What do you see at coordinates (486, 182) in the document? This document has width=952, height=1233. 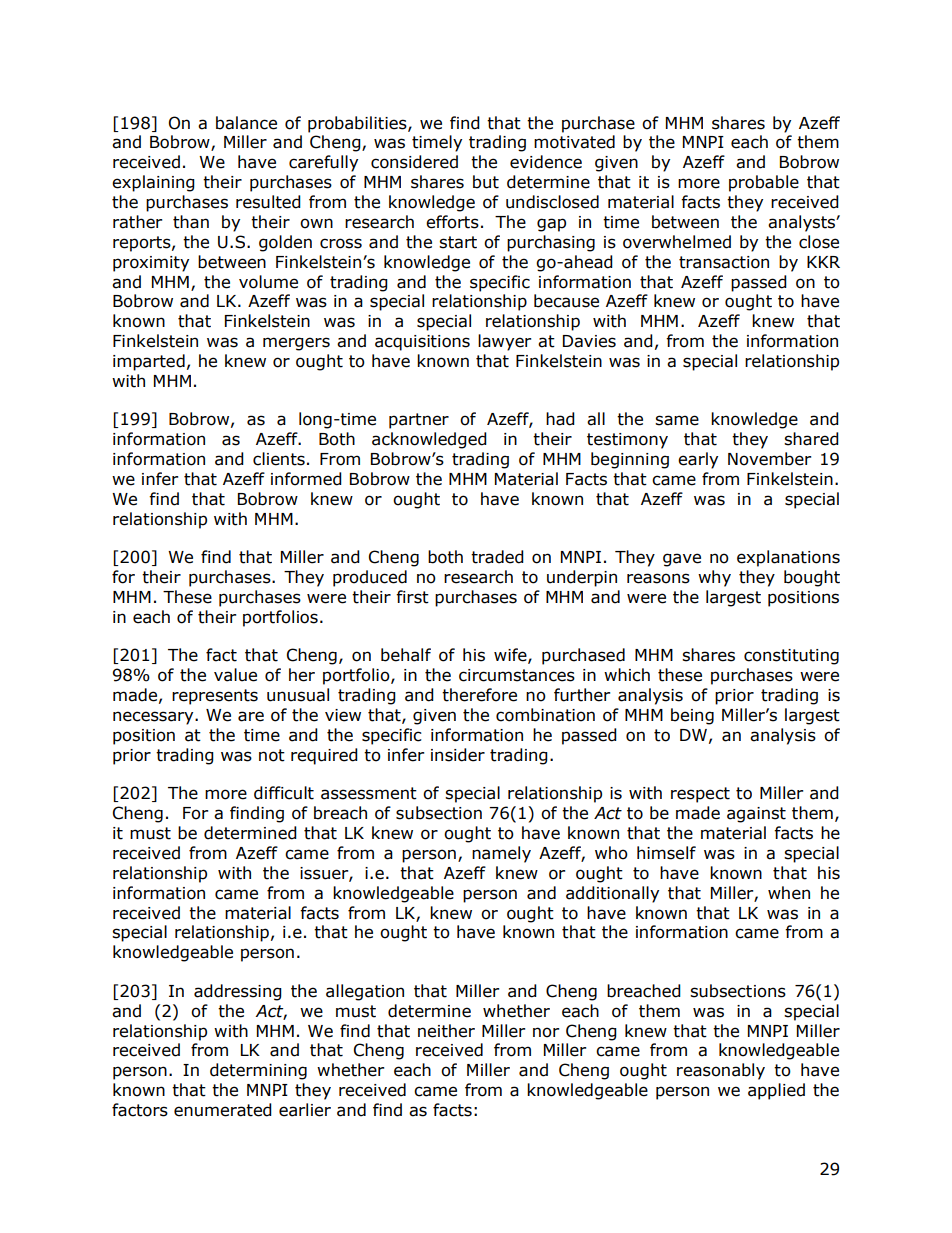 I see `but` at bounding box center [486, 182].
